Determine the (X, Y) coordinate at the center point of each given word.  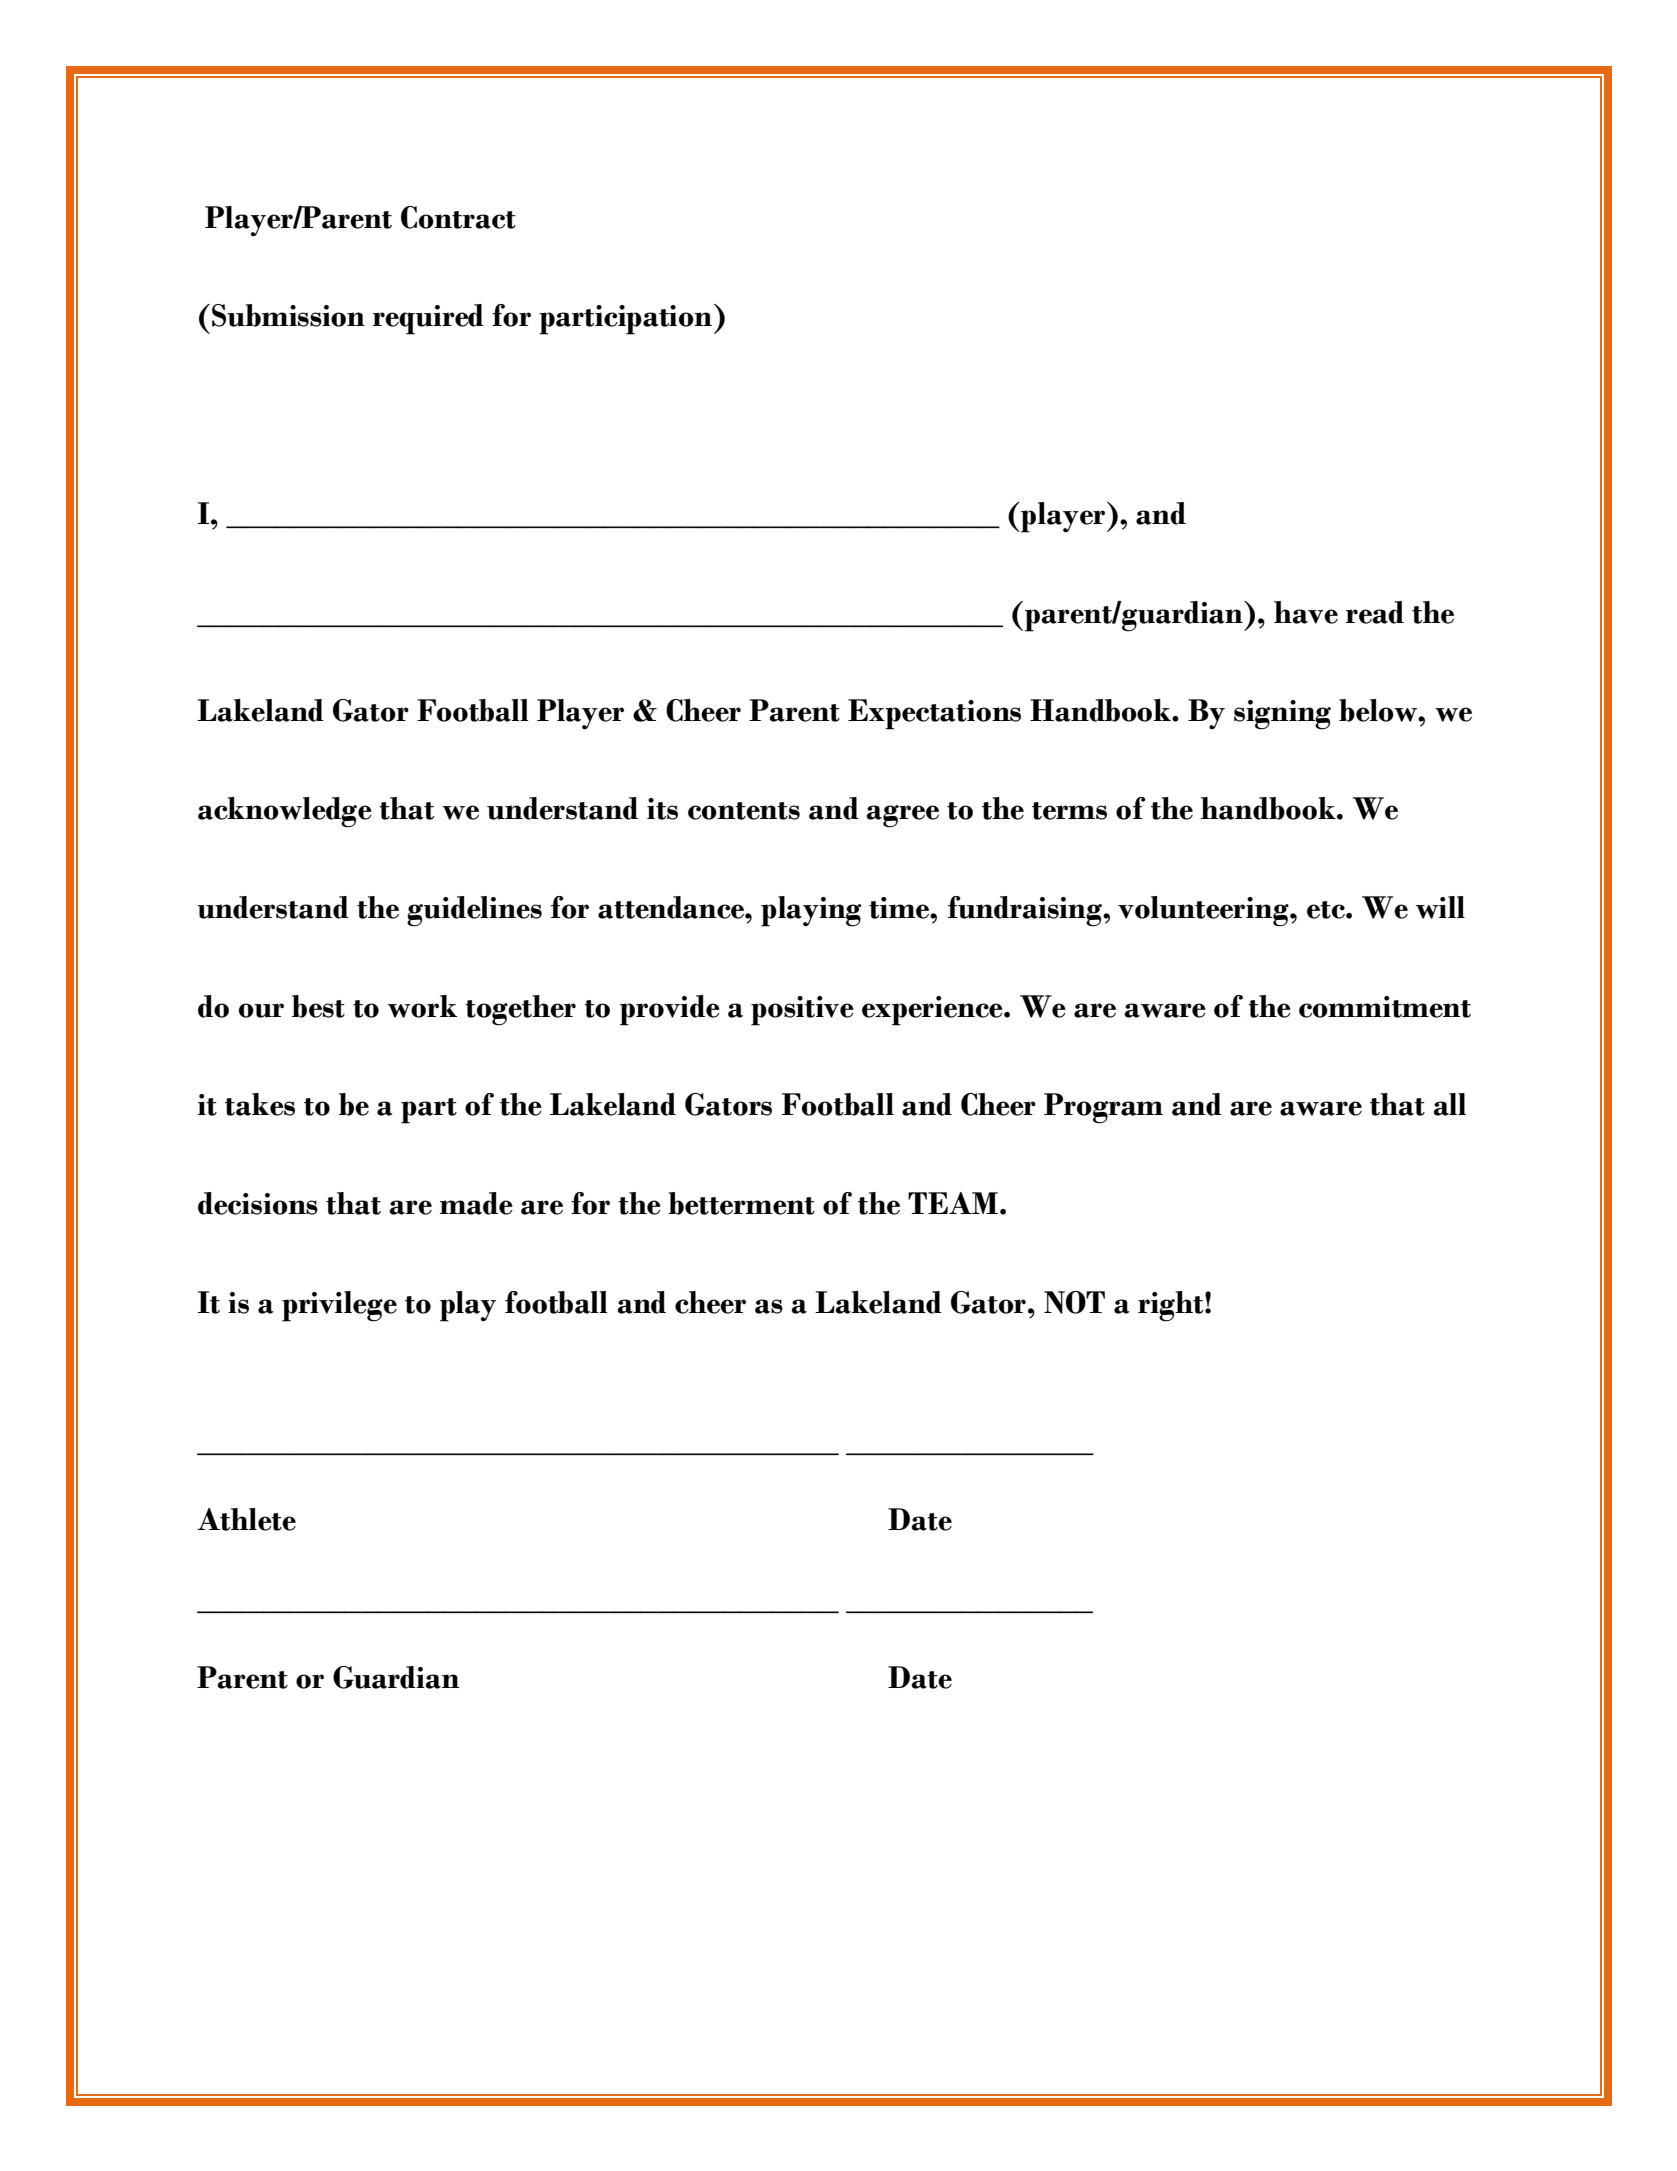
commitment (1385, 1007)
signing (1282, 715)
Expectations (934, 714)
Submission (288, 315)
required (428, 319)
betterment (741, 1203)
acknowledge (285, 812)
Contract (458, 217)
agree (902, 816)
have (1306, 612)
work (422, 1006)
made (476, 1203)
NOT (1074, 1302)
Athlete (246, 1519)
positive (802, 1011)
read (1375, 612)
